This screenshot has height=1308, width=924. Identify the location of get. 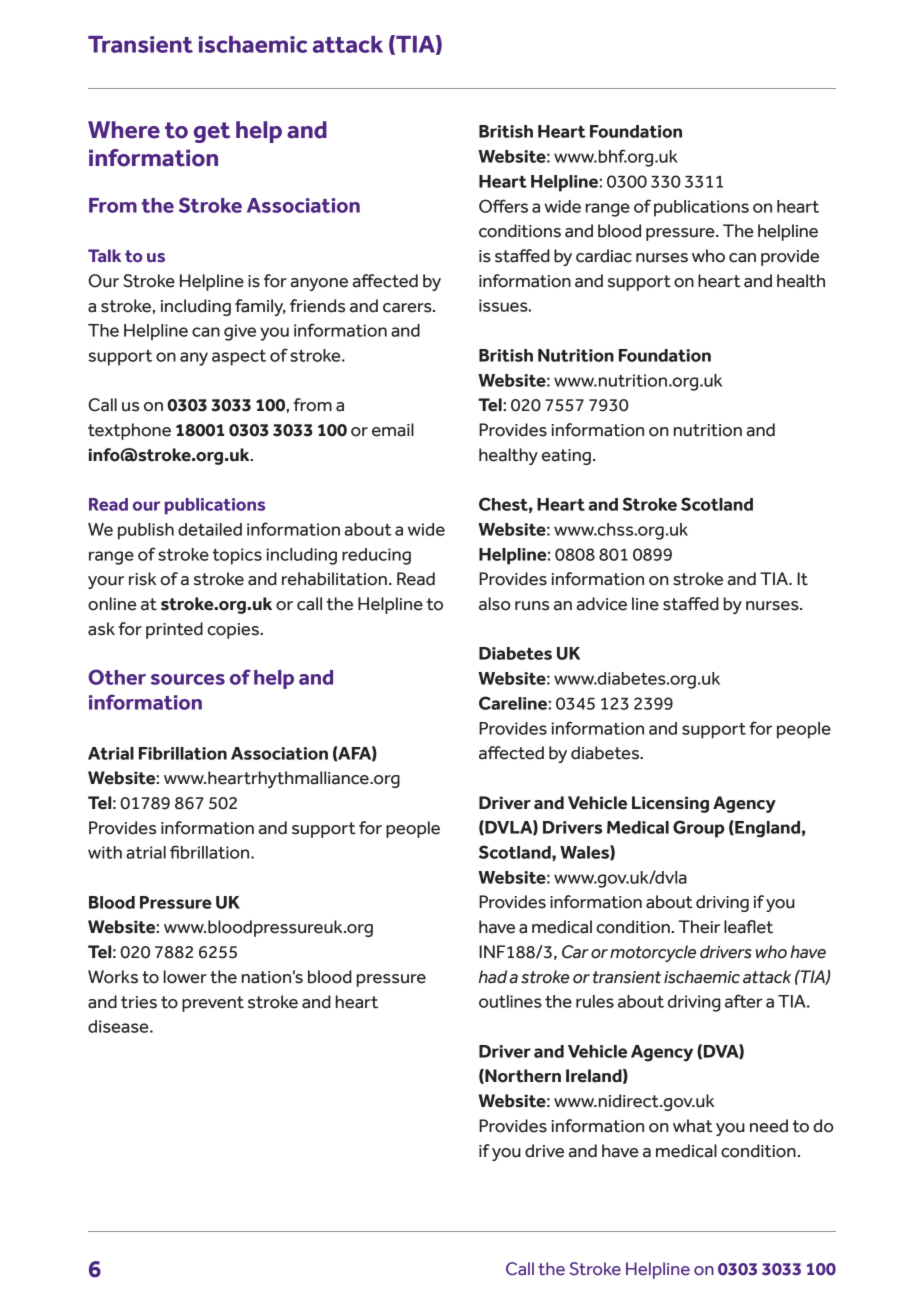
(212, 132).
